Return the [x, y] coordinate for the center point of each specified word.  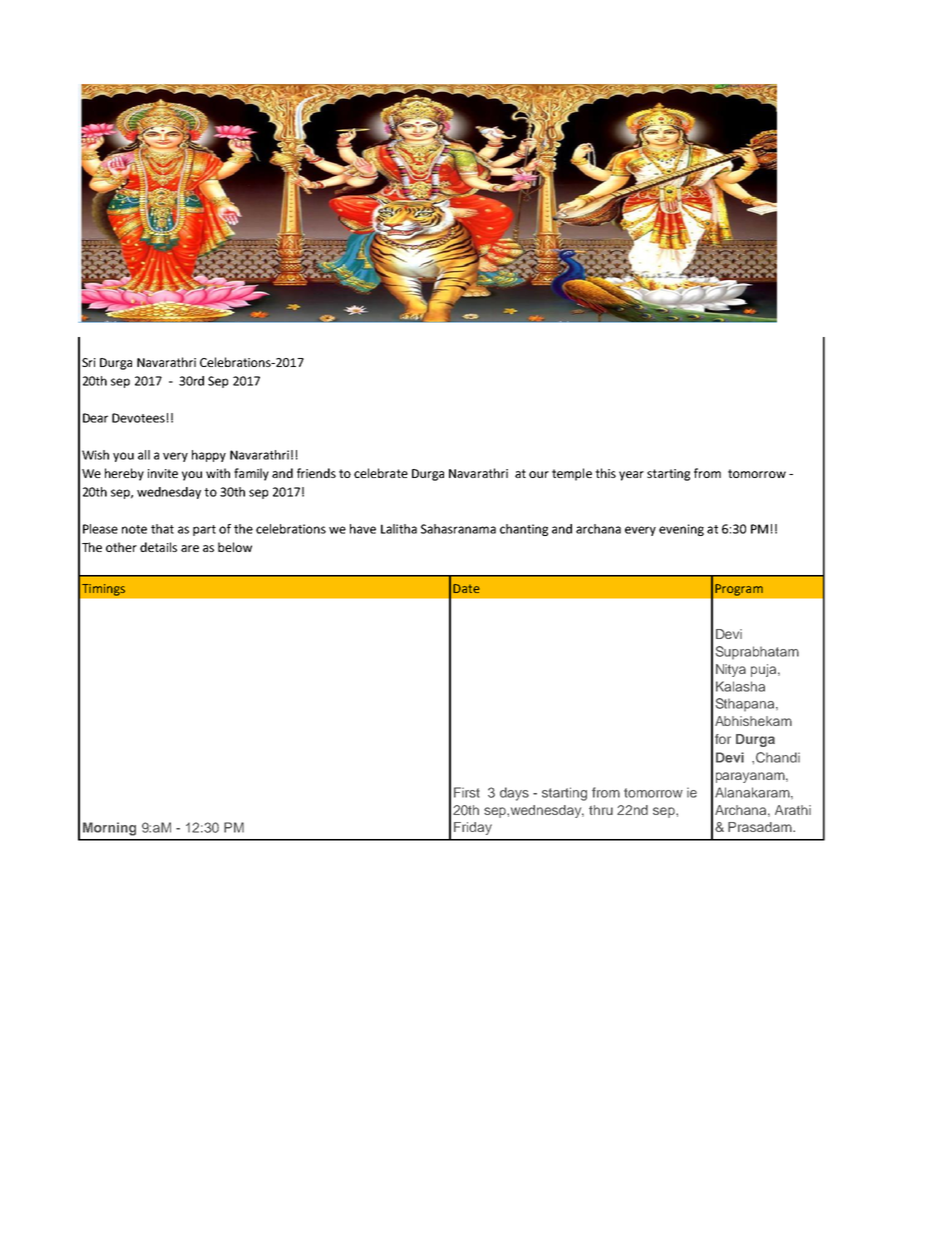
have [363, 529]
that [162, 529]
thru [601, 810]
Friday [473, 828]
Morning [109, 829]
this [605, 473]
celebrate [381, 473]
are [190, 548]
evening [681, 530]
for [723, 739]
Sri [89, 362]
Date [466, 588]
